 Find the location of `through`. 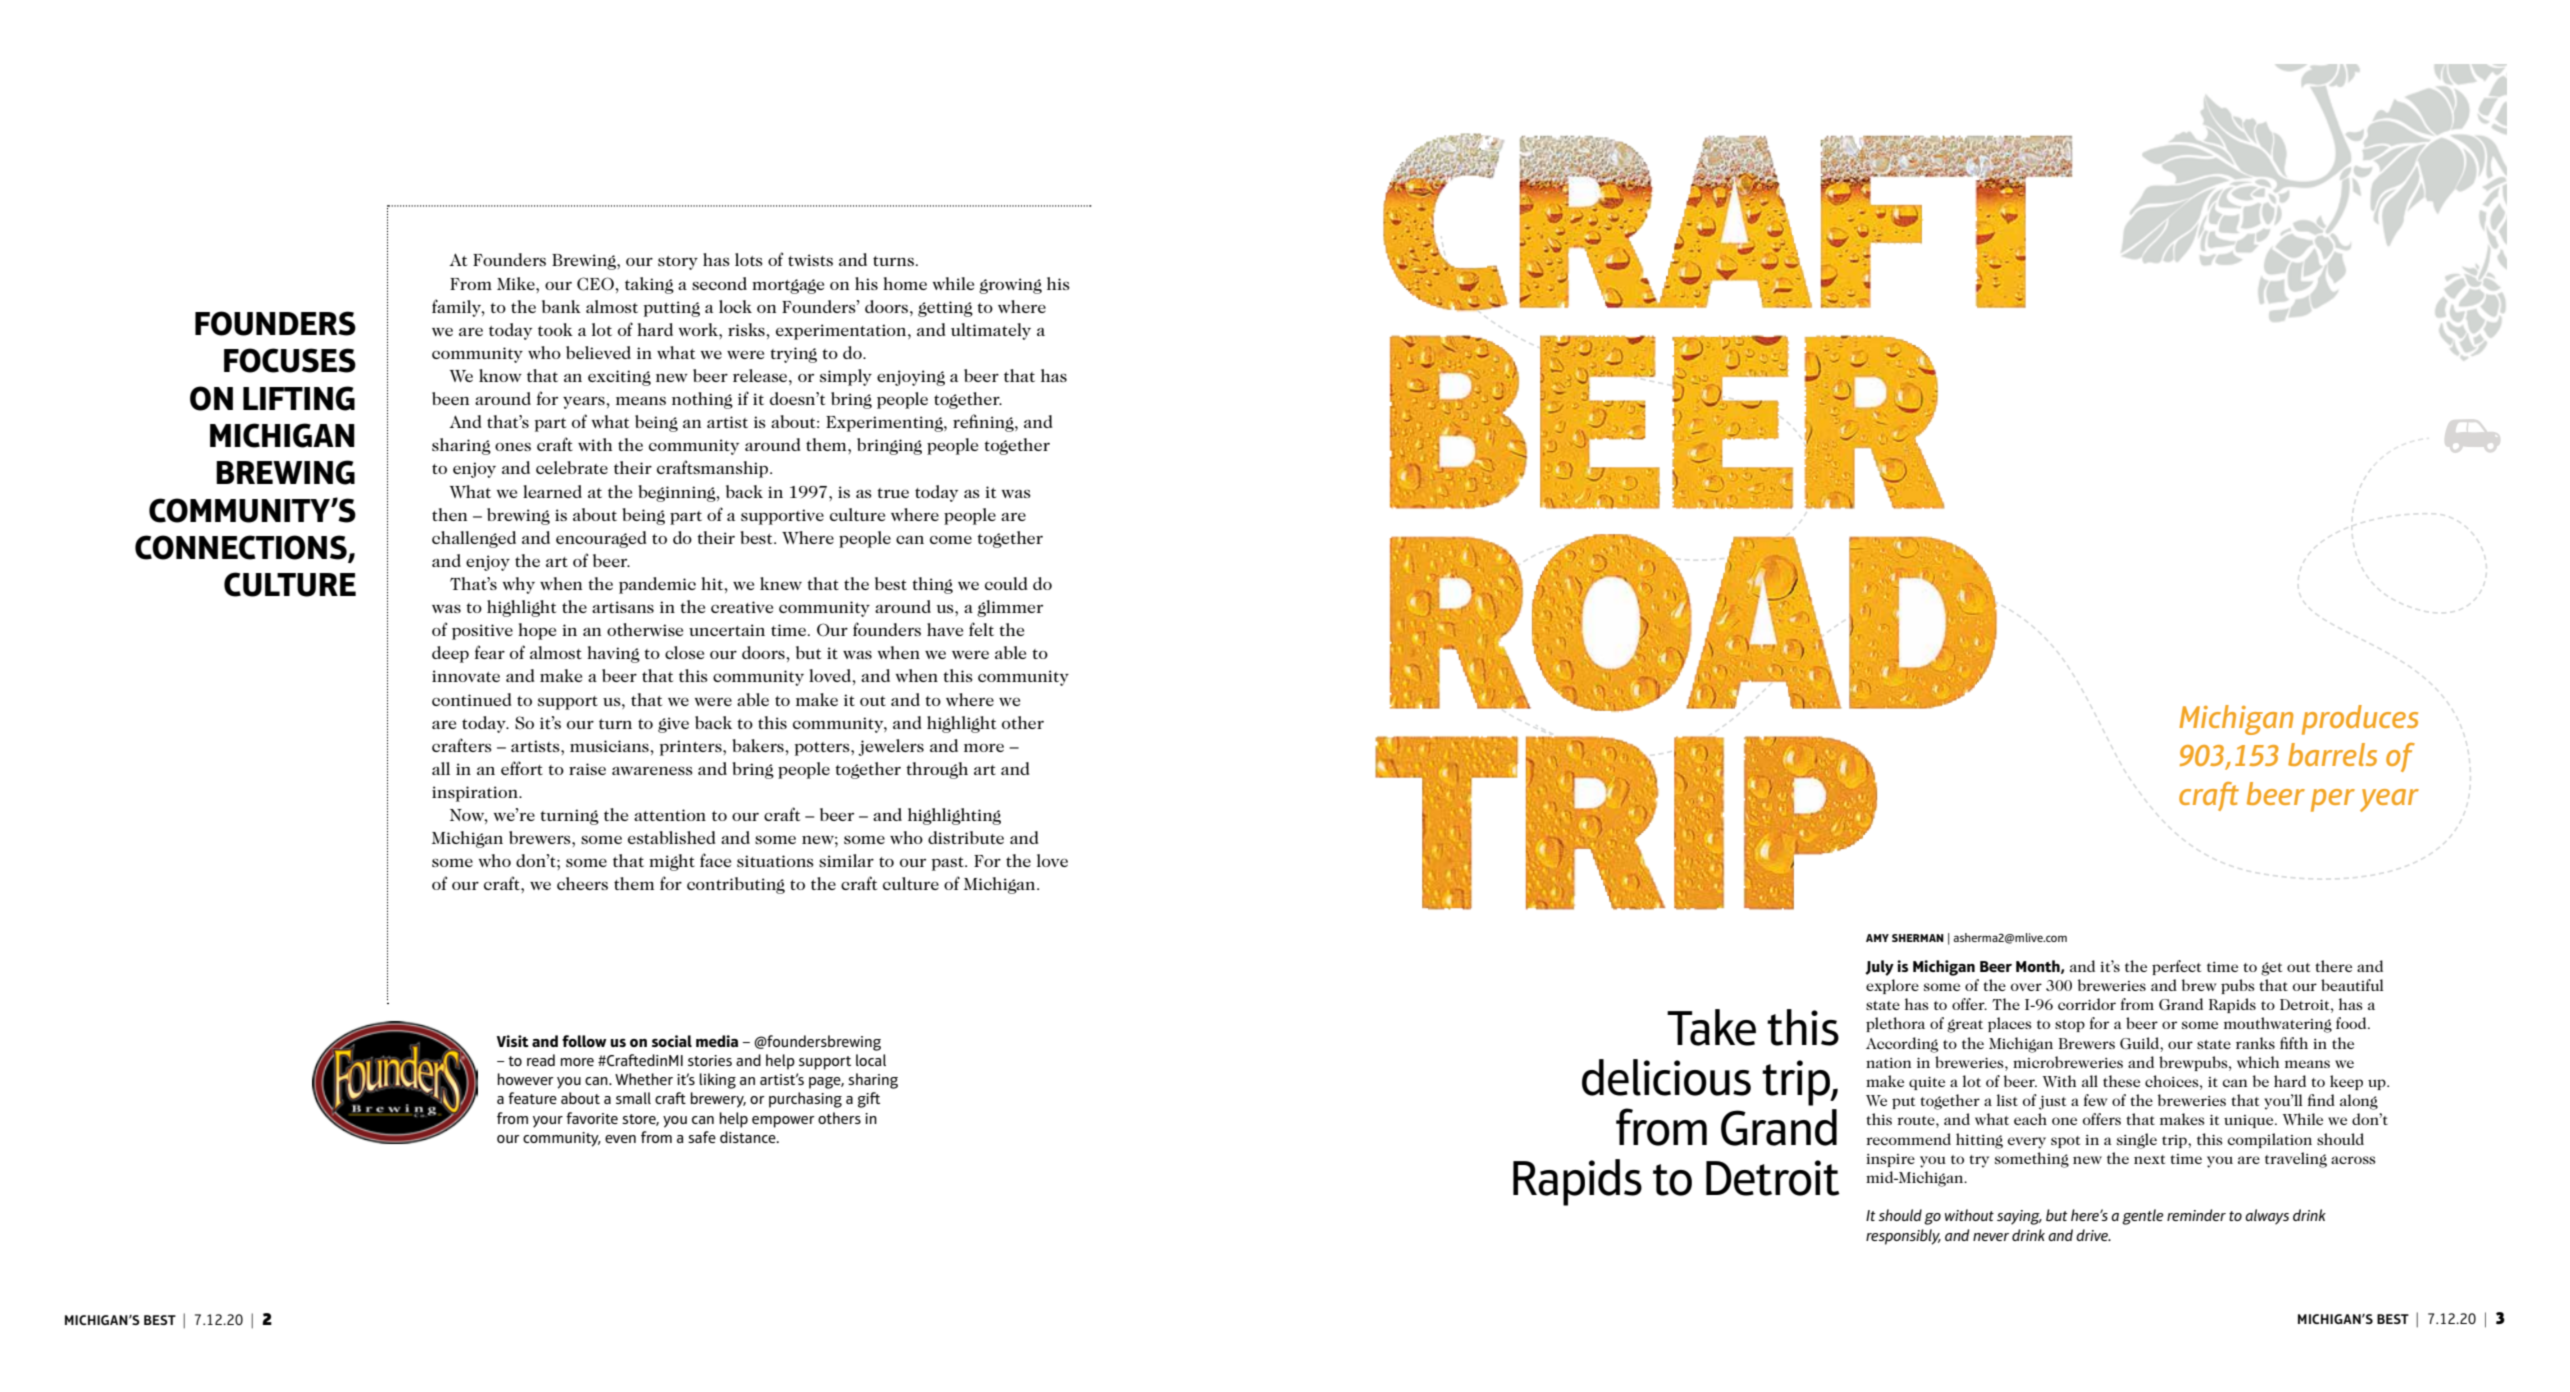

through is located at coordinates (937, 770).
